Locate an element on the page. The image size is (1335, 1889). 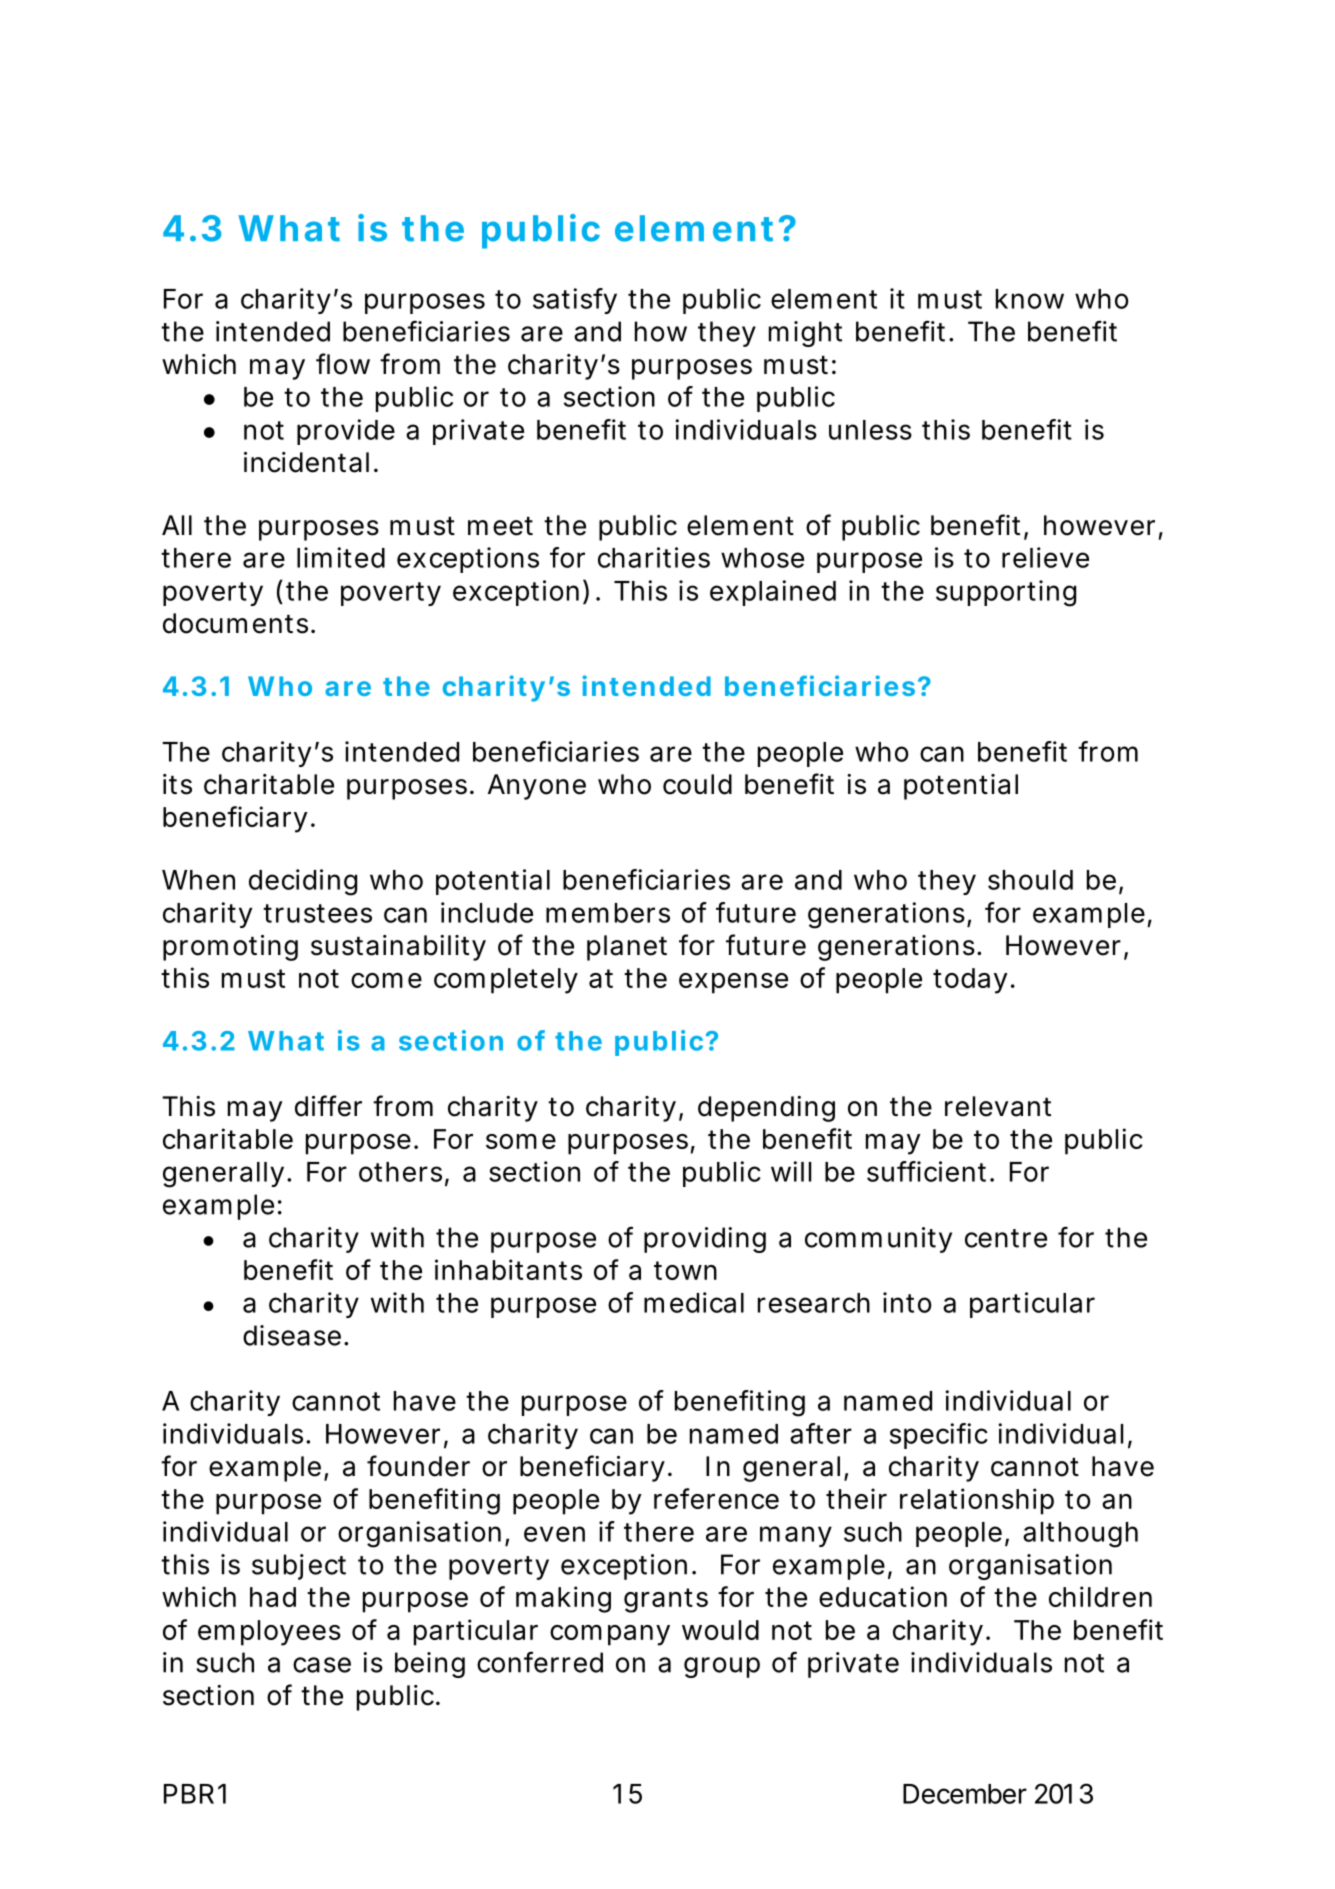
might is located at coordinates (805, 334).
